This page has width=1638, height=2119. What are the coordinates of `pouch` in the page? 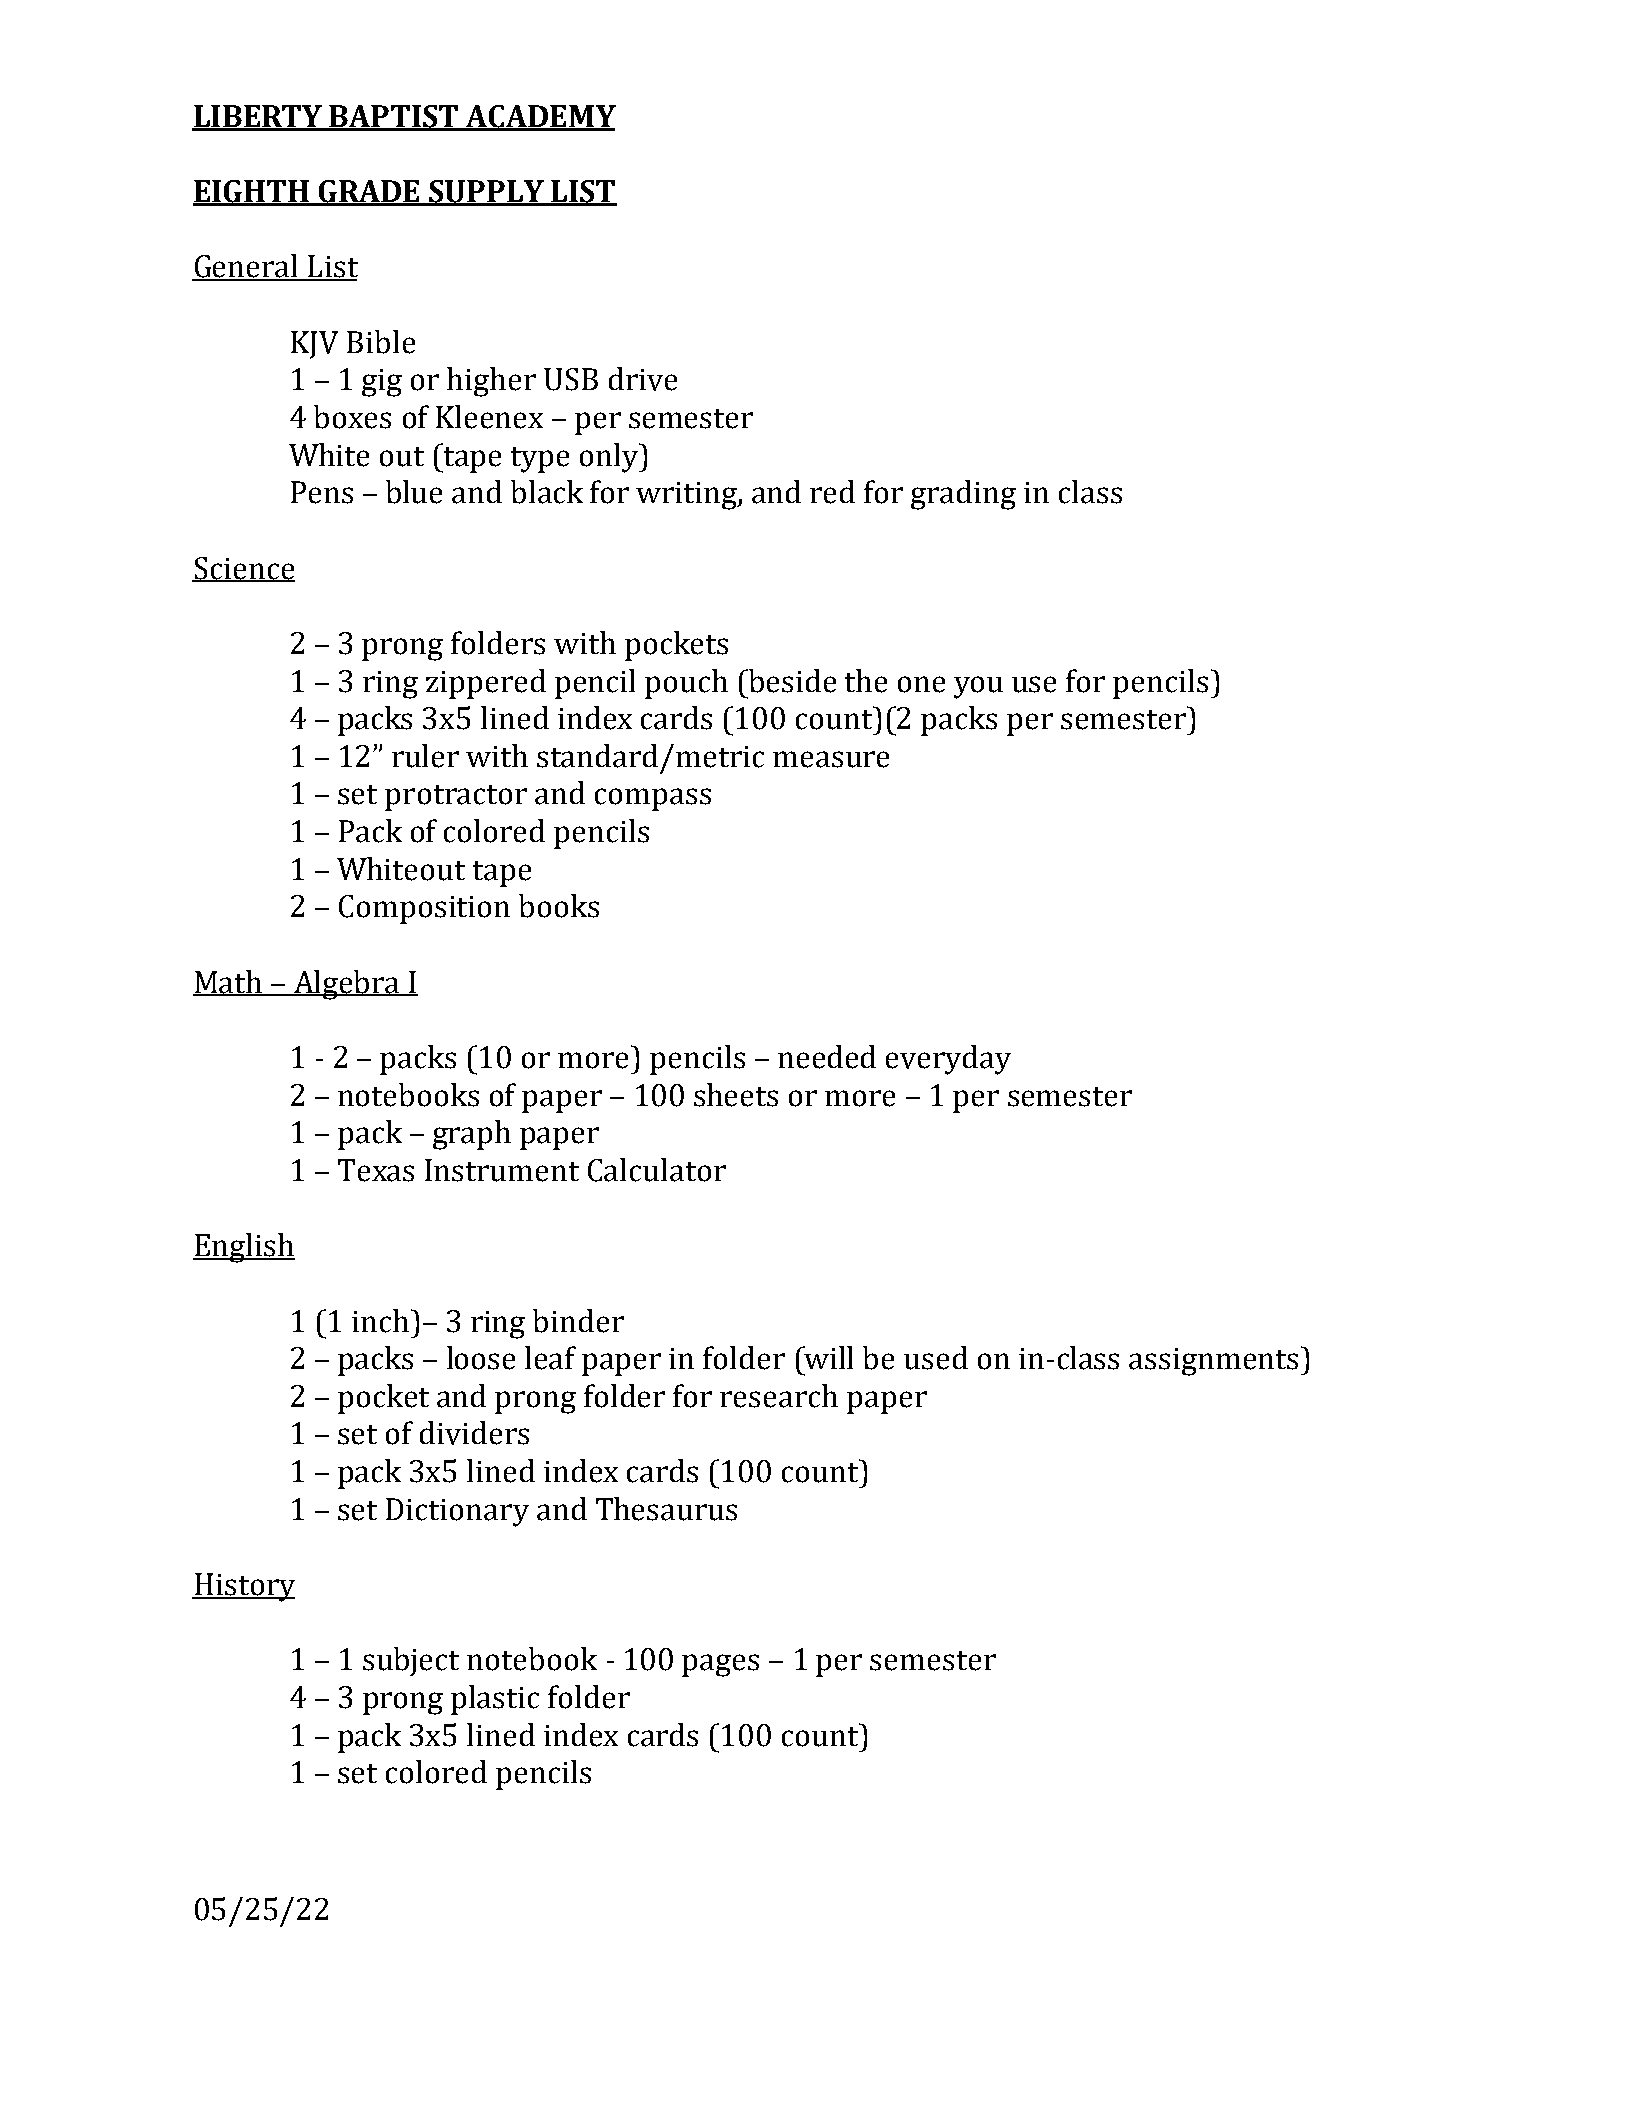 It's located at (686, 684).
